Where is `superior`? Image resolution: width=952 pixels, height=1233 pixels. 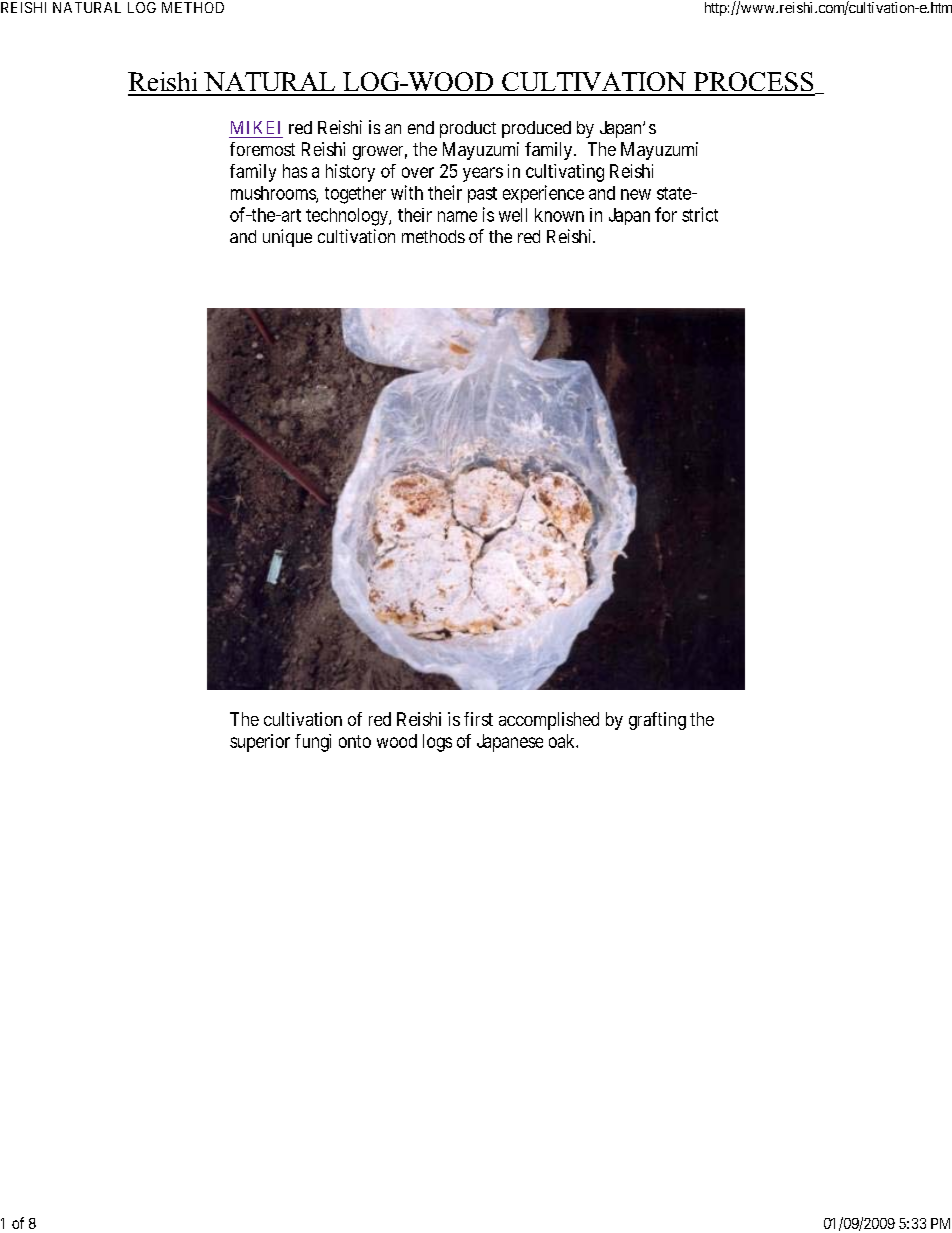 superior is located at coordinates (260, 743).
